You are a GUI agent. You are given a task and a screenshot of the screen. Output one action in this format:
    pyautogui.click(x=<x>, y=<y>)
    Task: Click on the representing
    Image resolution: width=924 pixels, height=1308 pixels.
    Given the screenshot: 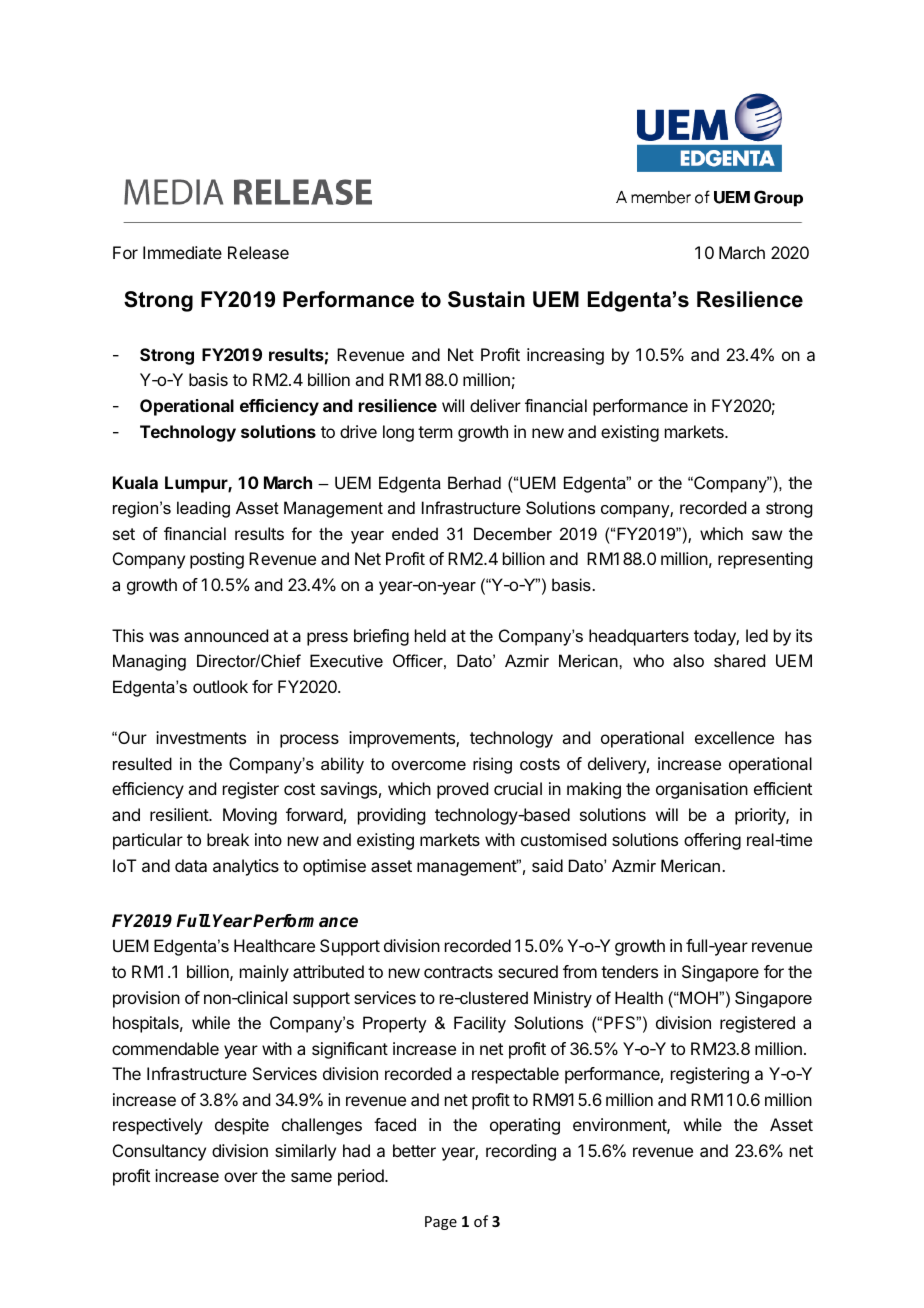 What is the action you would take?
    pyautogui.click(x=765, y=560)
